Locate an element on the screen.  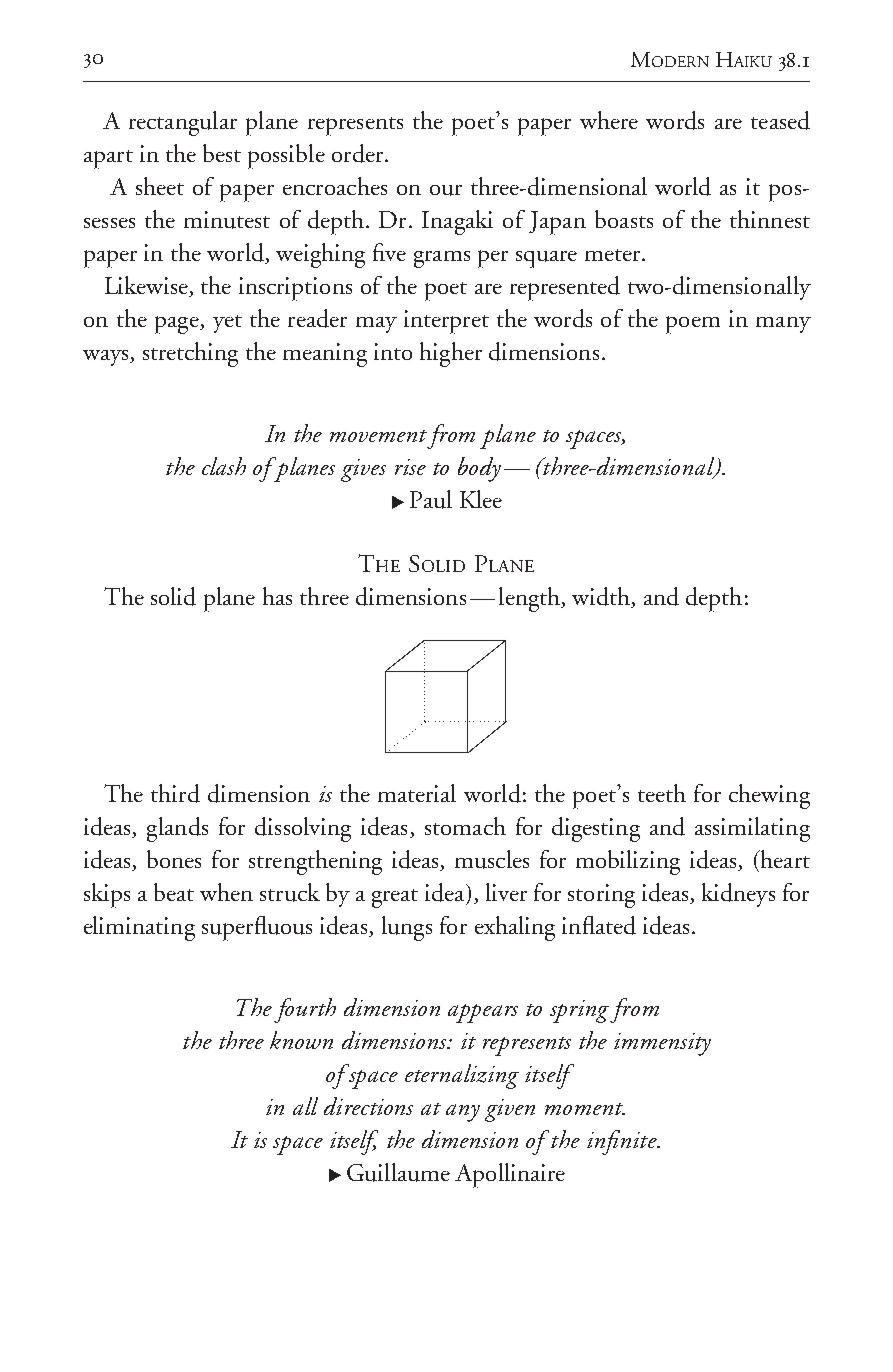
stretching is located at coordinates (190, 354).
